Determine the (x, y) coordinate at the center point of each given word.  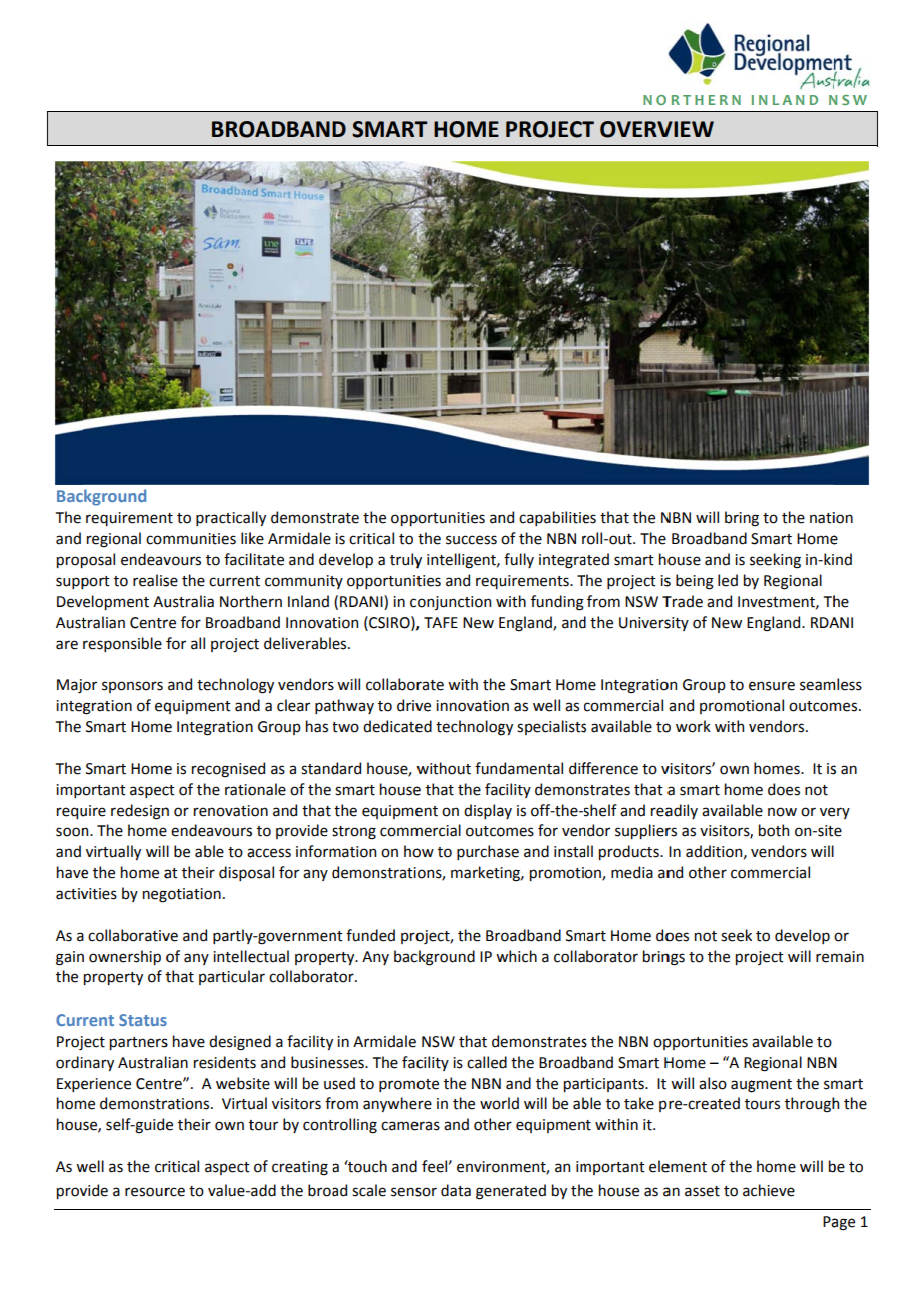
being (695, 582)
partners (139, 1043)
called (487, 1062)
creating (300, 1168)
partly (234, 936)
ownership (125, 957)
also (713, 1083)
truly (406, 561)
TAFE (441, 622)
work (693, 726)
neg (155, 896)
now (782, 812)
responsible (122, 644)
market (476, 872)
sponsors (132, 687)
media (632, 872)
